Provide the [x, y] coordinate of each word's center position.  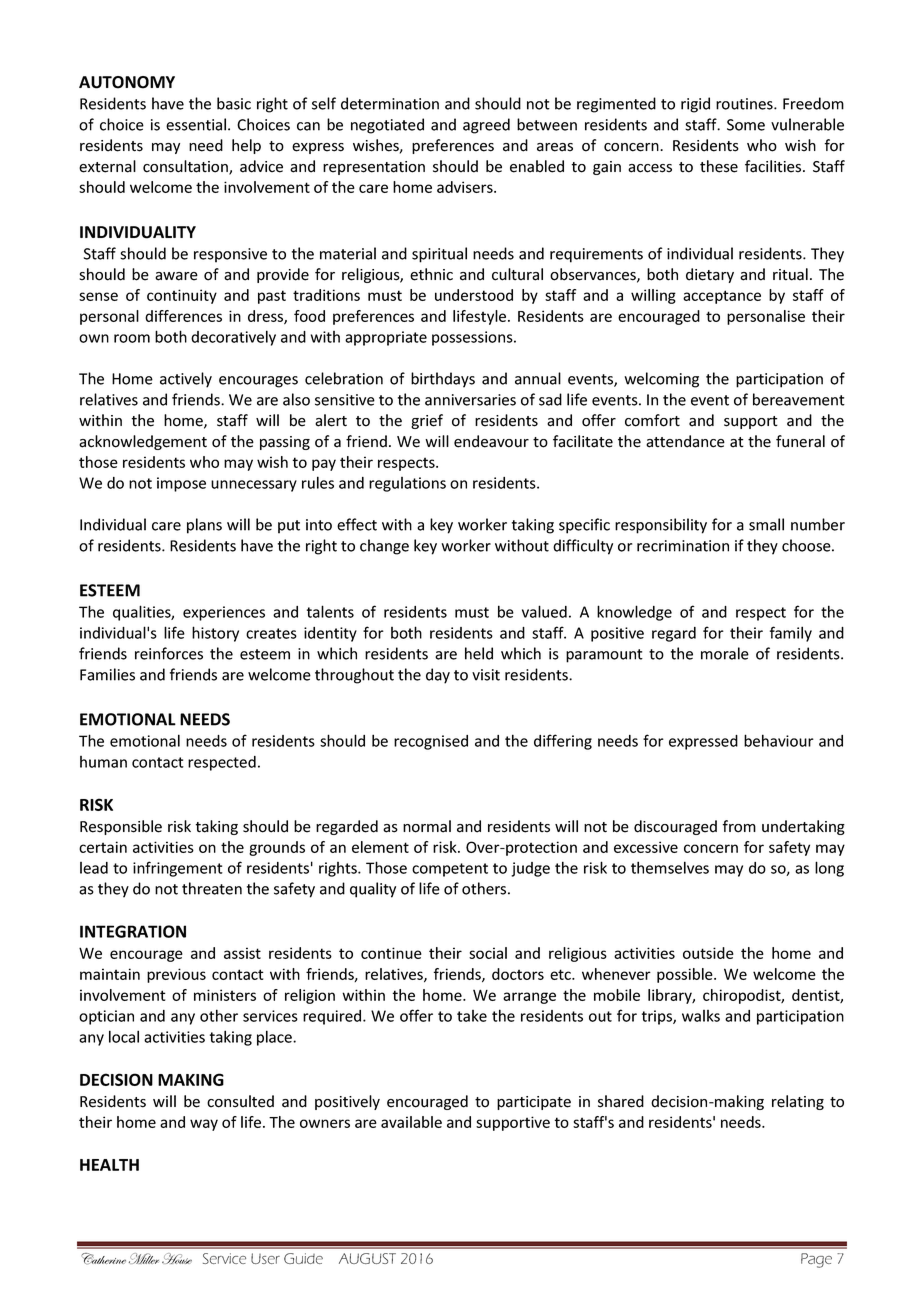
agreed [486, 126]
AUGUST [367, 1258]
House [177, 1258]
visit [486, 675]
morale [725, 653]
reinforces [169, 653]
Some [746, 125]
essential [196, 124]
